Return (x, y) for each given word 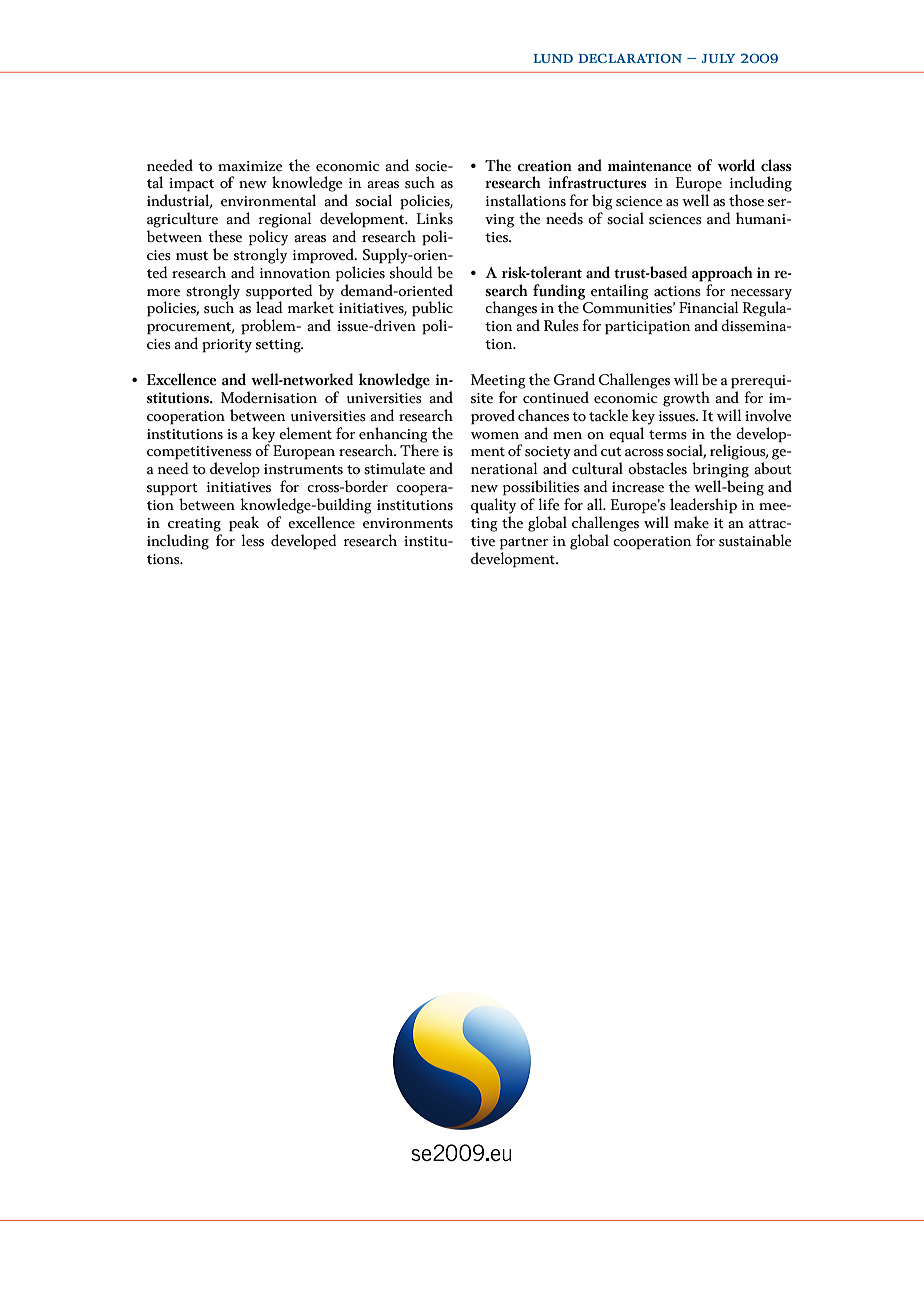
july (718, 58)
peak (244, 524)
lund (553, 58)
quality (493, 506)
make (691, 522)
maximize (250, 166)
